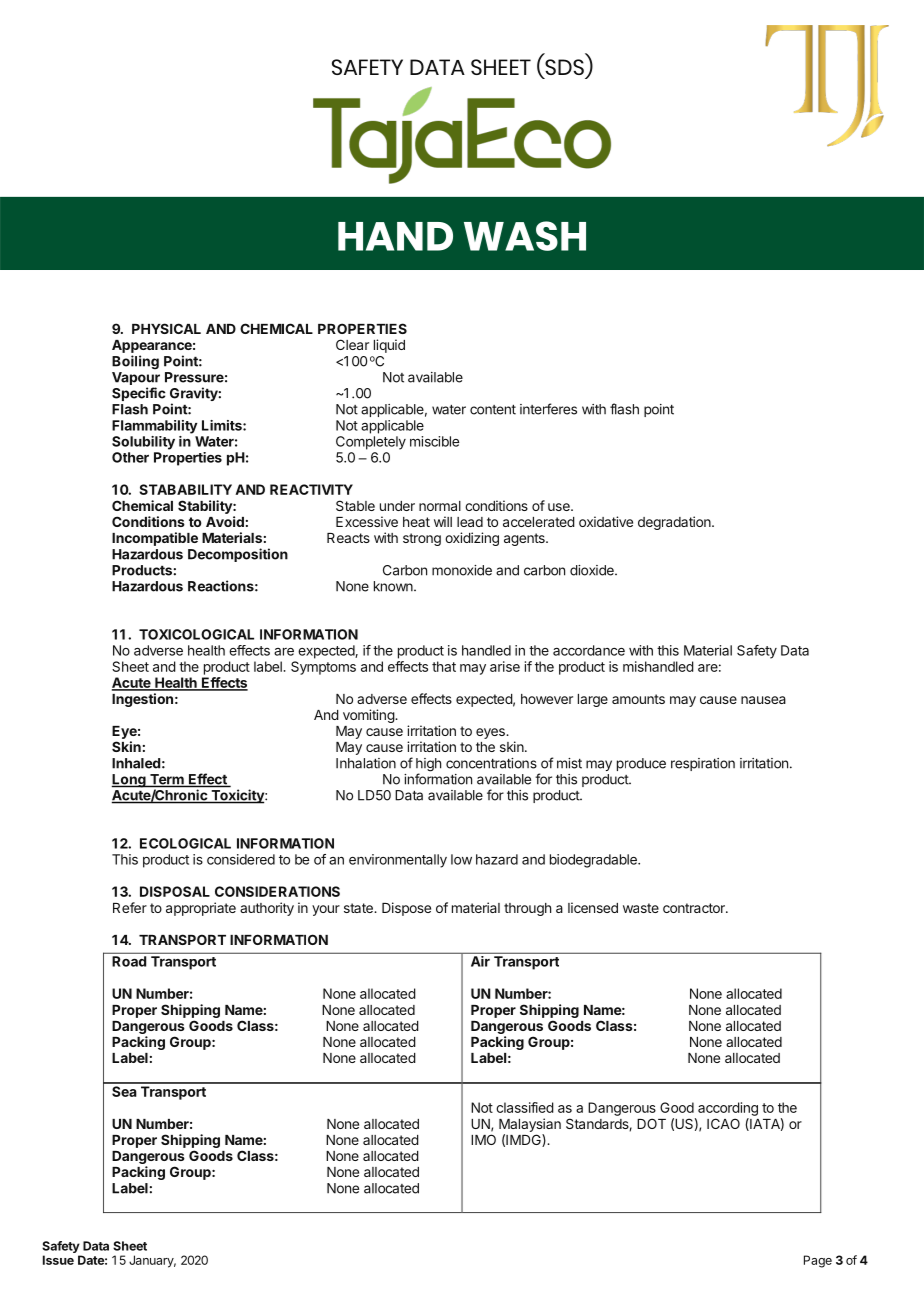 The height and width of the page is (1308, 924). What do you see at coordinates (763, 700) in the page?
I see `nausea` at bounding box center [763, 700].
